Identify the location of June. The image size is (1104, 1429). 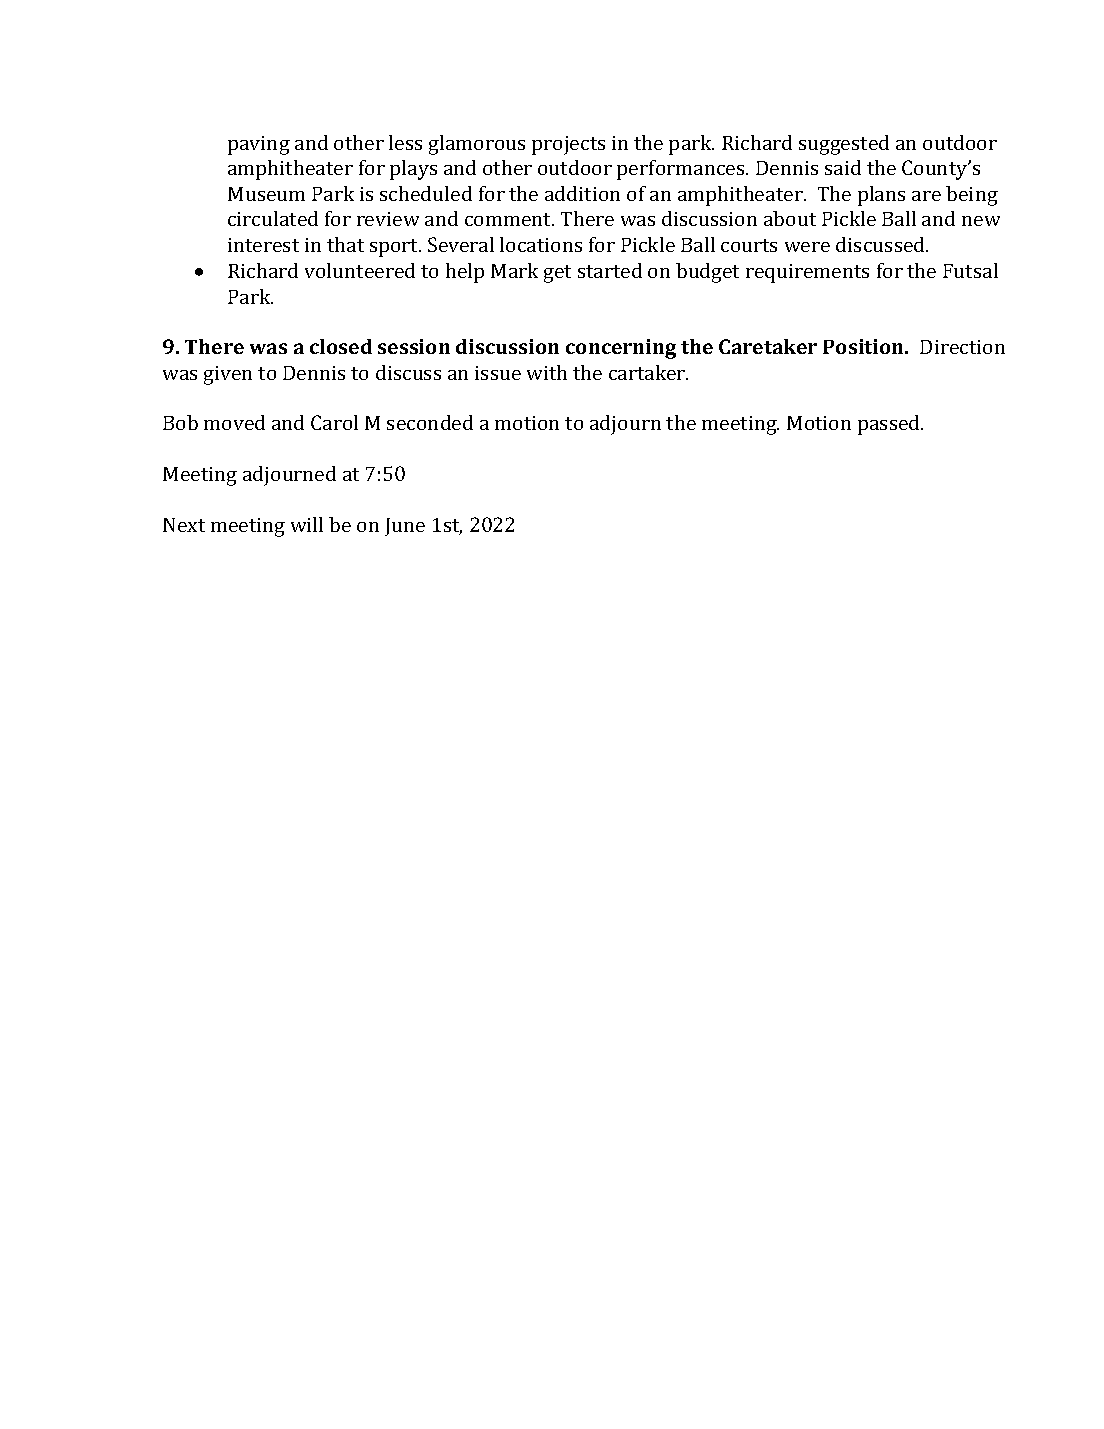
(405, 527).
